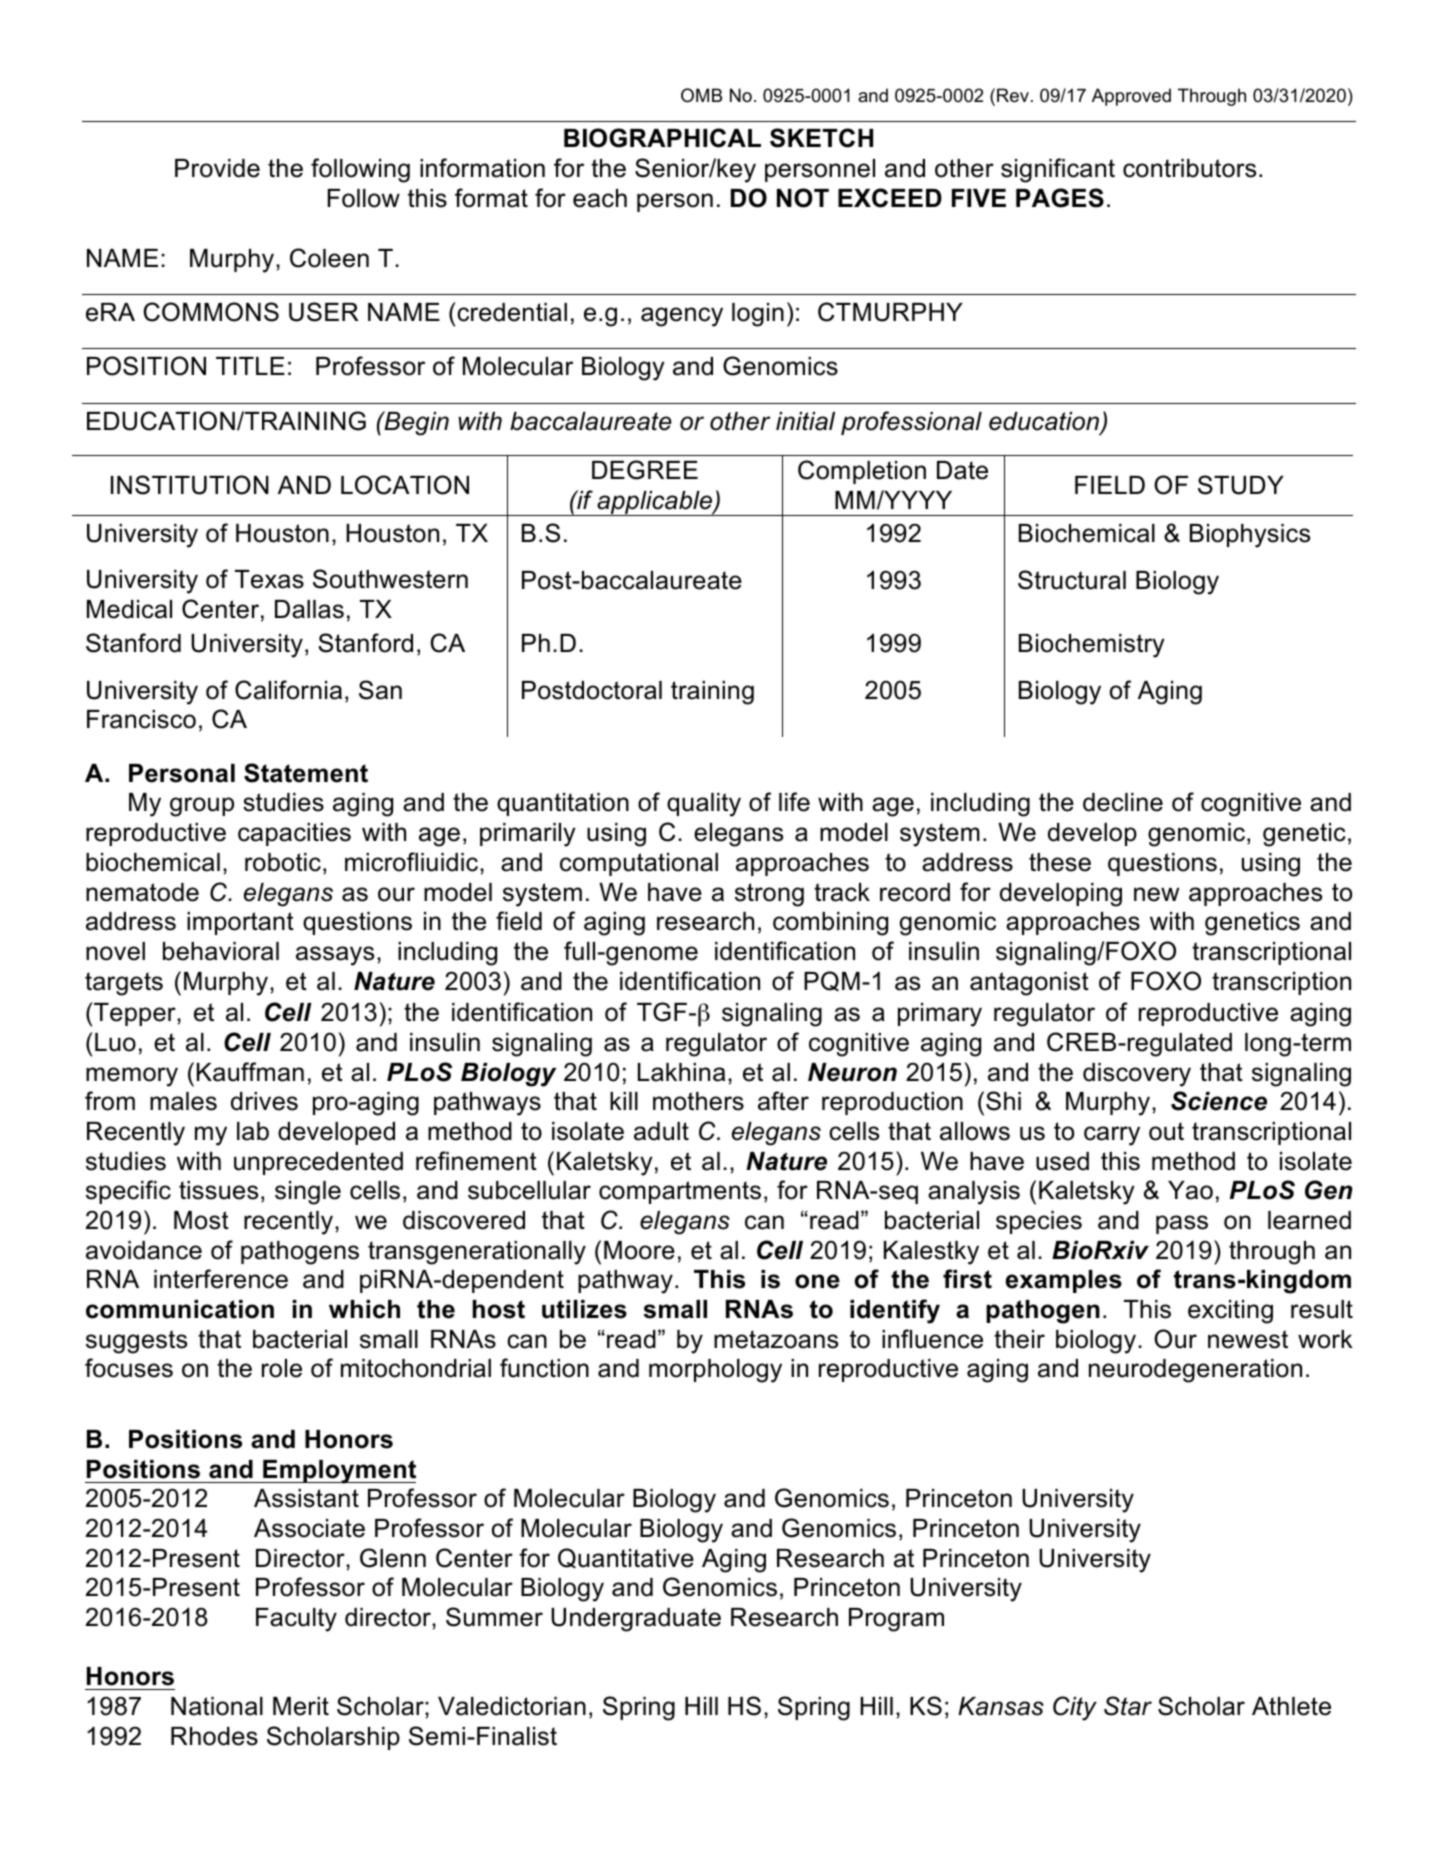  Describe the element at coordinates (217, 1706) in the screenshot. I see `National` at that location.
